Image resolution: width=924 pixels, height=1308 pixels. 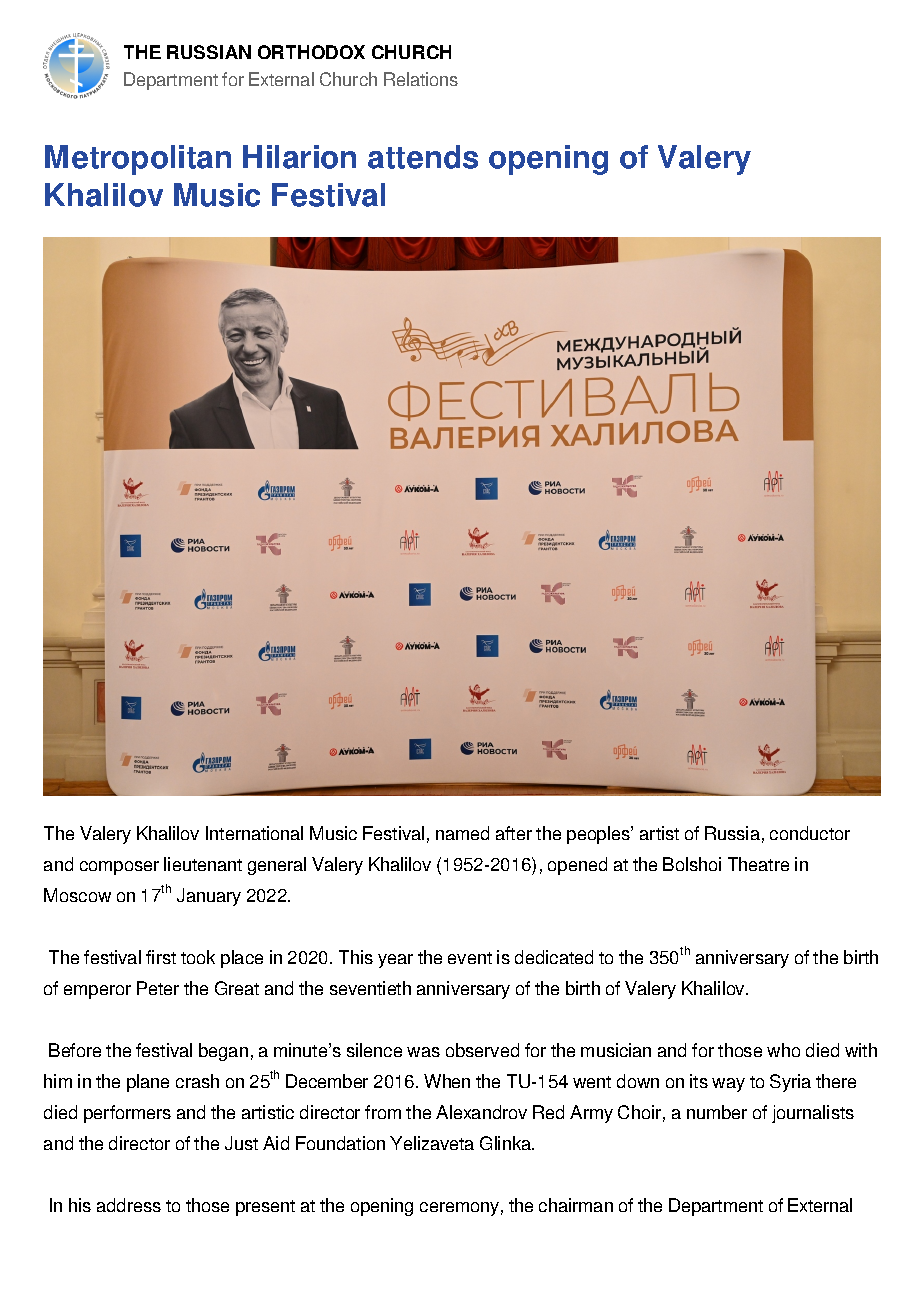 What do you see at coordinates (138, 160) in the screenshot?
I see `Metropolitan` at bounding box center [138, 160].
